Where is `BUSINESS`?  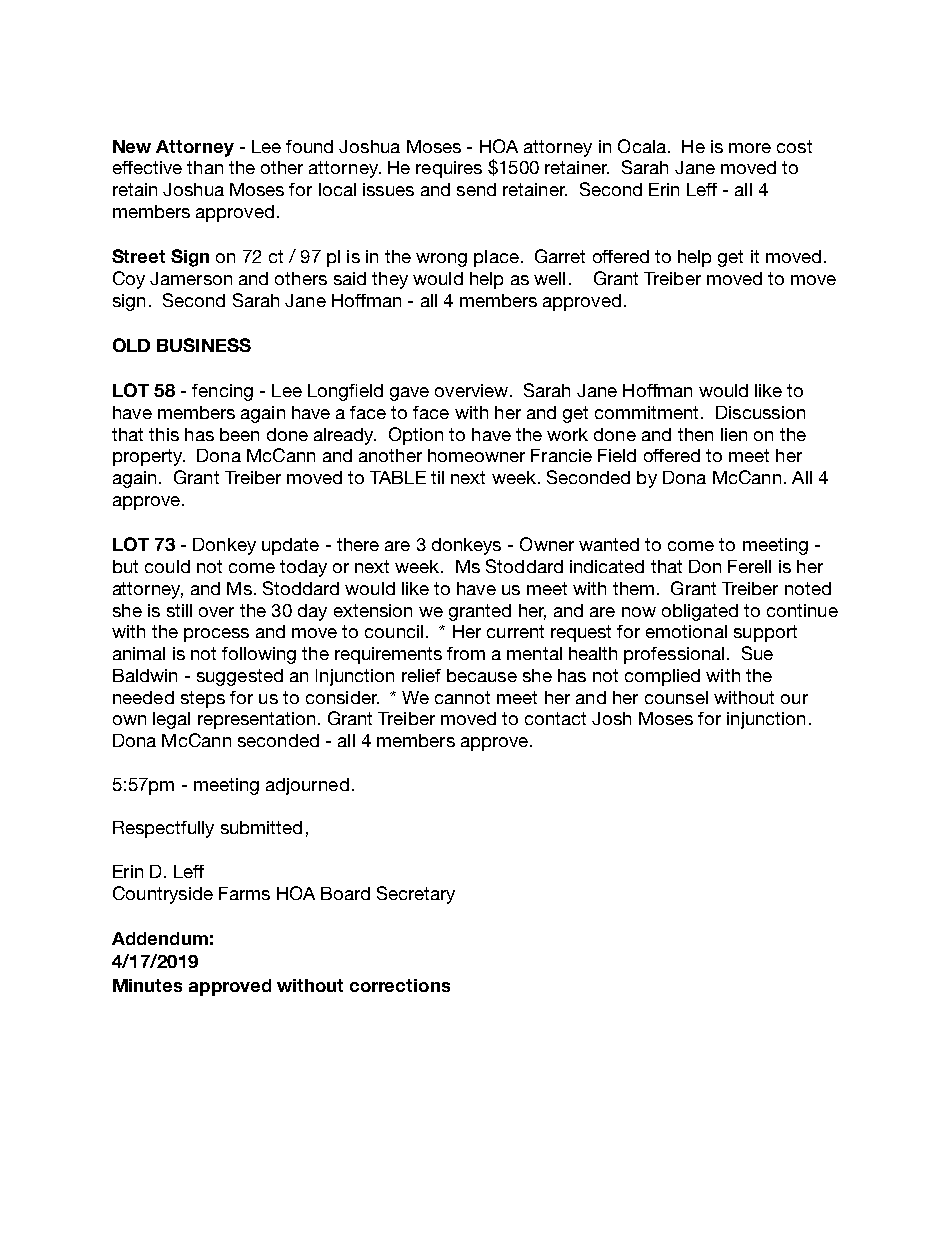 BUSINESS is located at coordinates (204, 345).
